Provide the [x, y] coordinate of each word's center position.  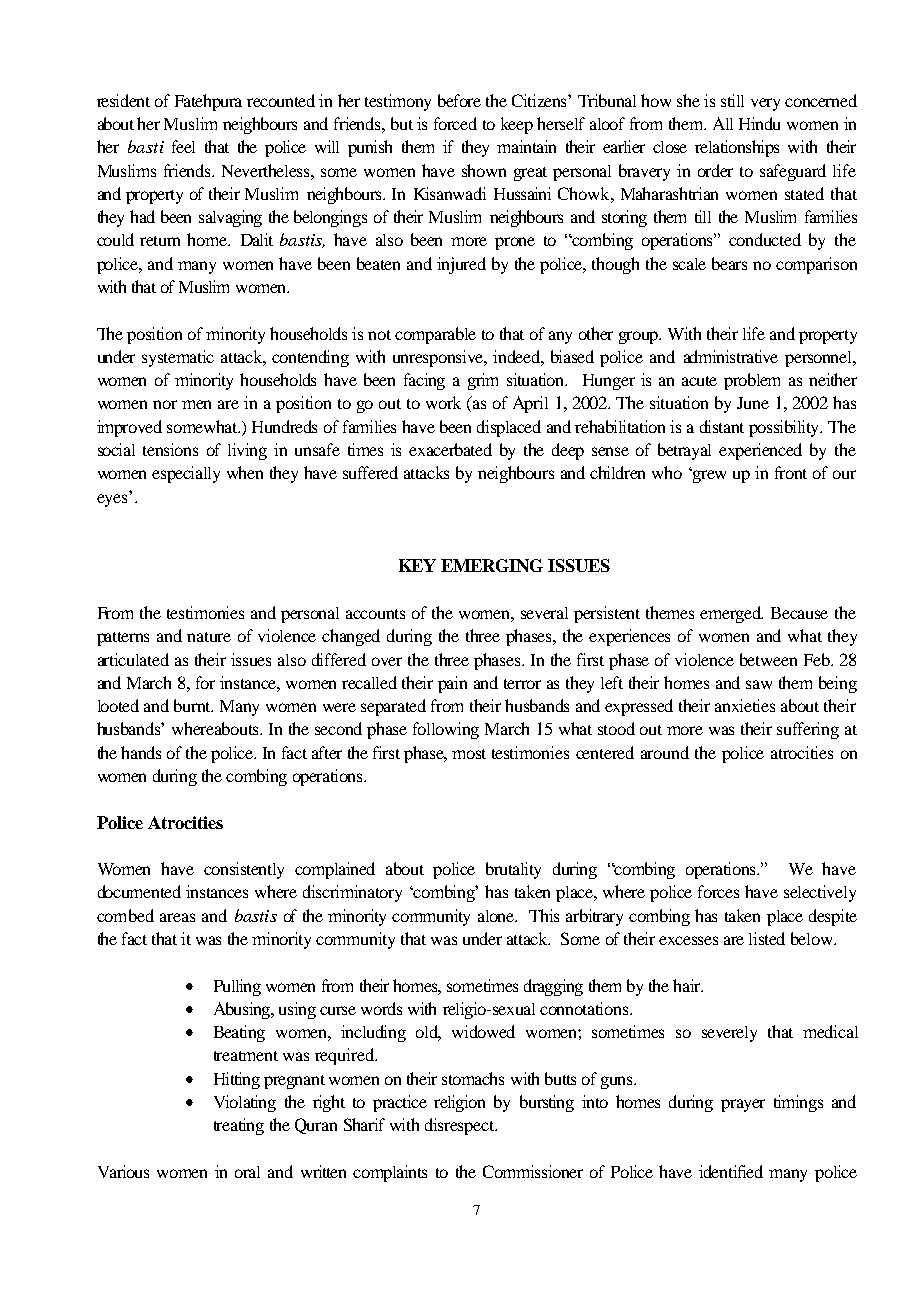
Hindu [759, 123]
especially [186, 474]
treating [239, 1126]
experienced [760, 451]
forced [455, 123]
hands [141, 752]
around [665, 752]
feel [183, 146]
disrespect [461, 1126]
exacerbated [450, 449]
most [469, 754]
